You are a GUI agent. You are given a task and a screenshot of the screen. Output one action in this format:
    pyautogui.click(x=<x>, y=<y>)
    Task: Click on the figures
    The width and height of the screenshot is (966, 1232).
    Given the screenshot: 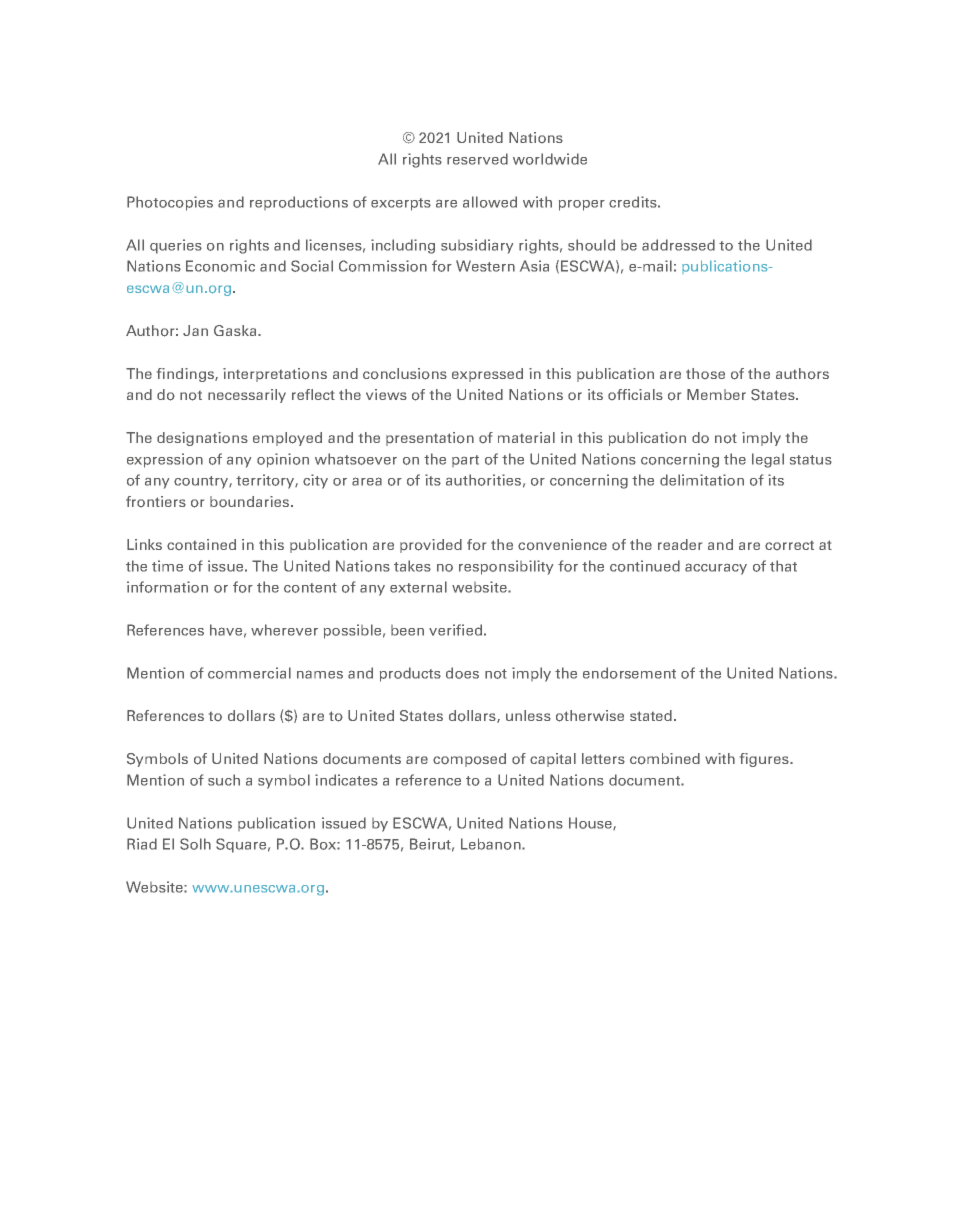 What is the action you would take?
    pyautogui.click(x=765, y=760)
